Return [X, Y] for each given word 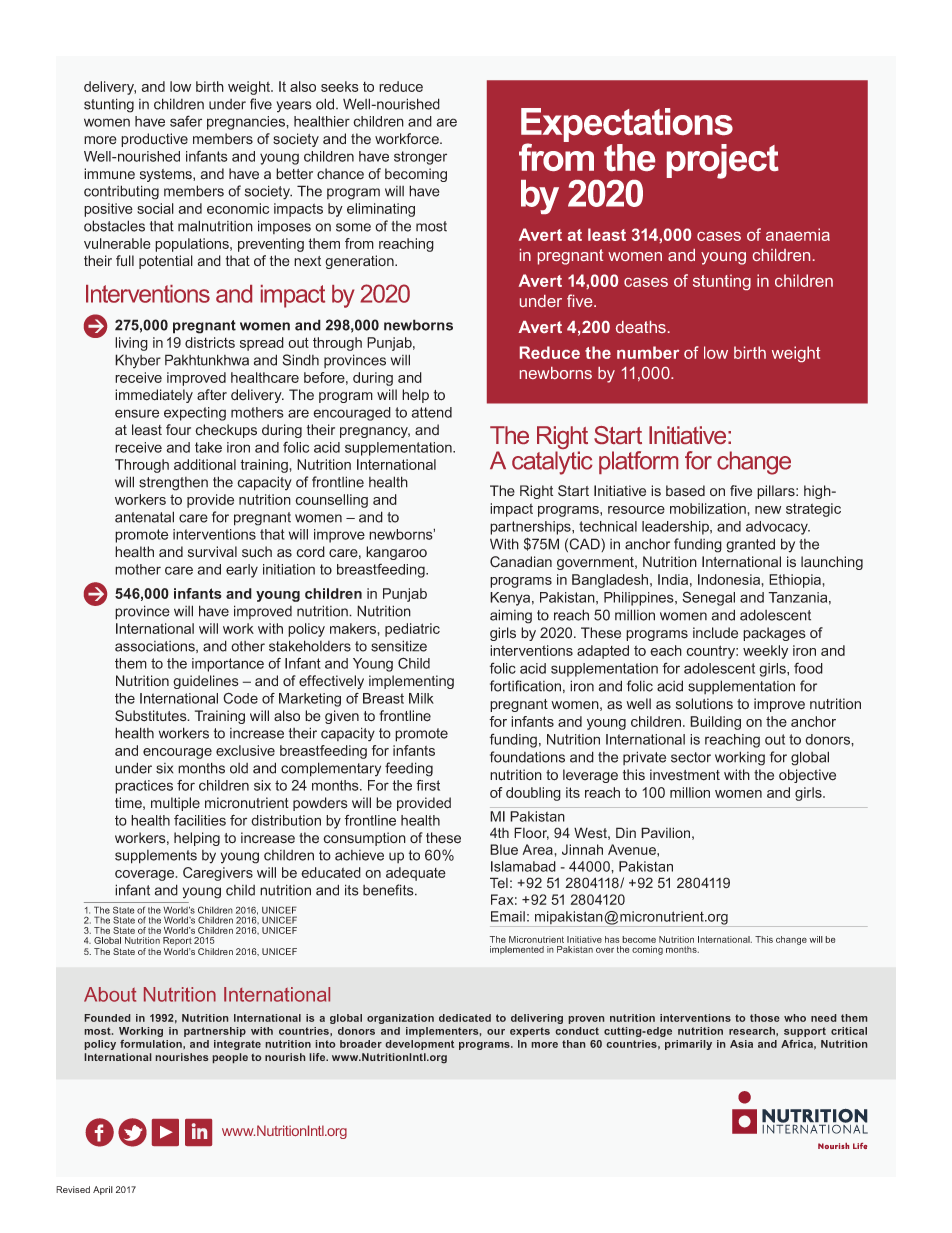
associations [156, 647]
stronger [420, 158]
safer [186, 121]
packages [774, 634]
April [103, 1190]
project [723, 161]
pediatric [412, 630]
